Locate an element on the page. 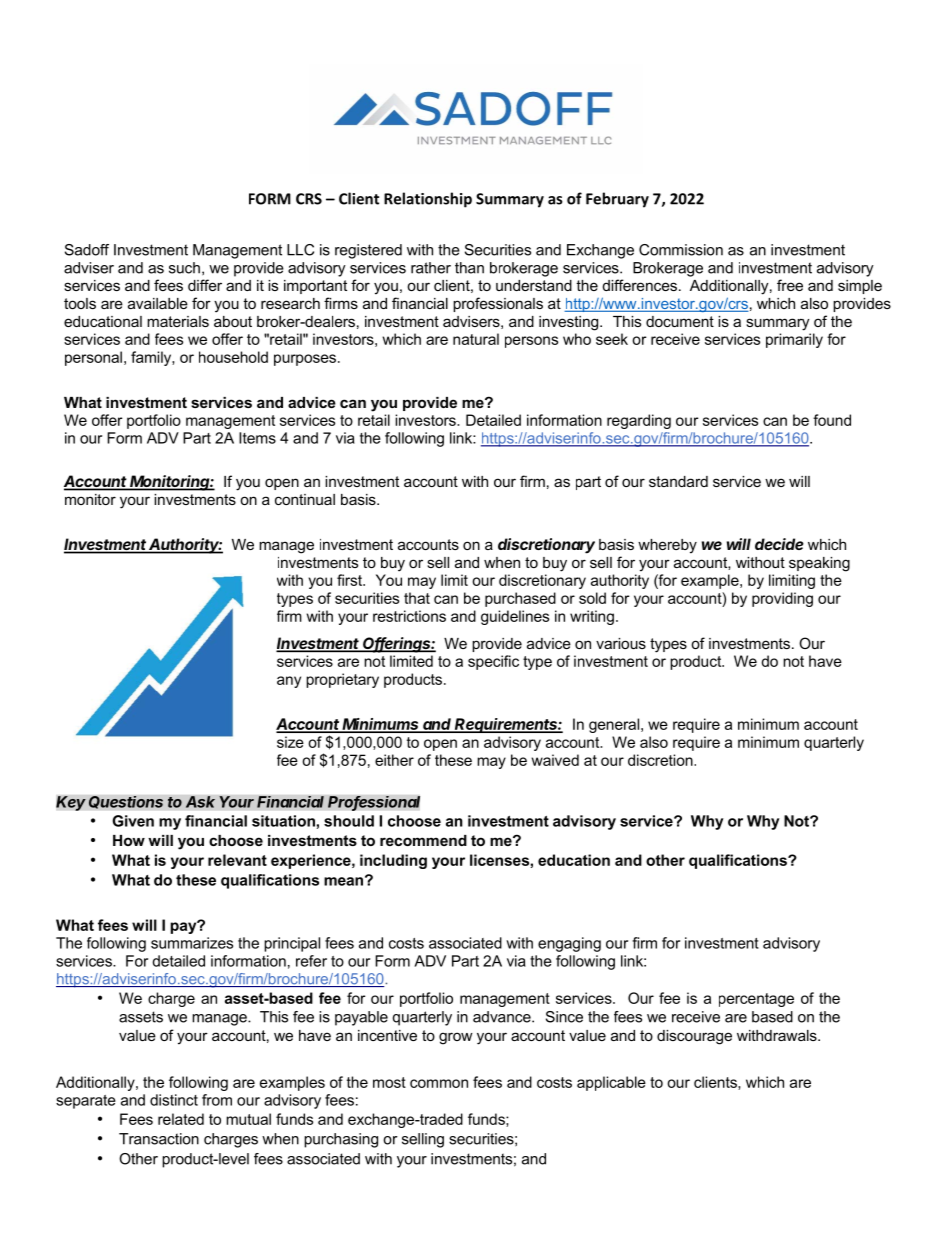 The height and width of the document is (1233, 952). decide is located at coordinates (779, 544).
